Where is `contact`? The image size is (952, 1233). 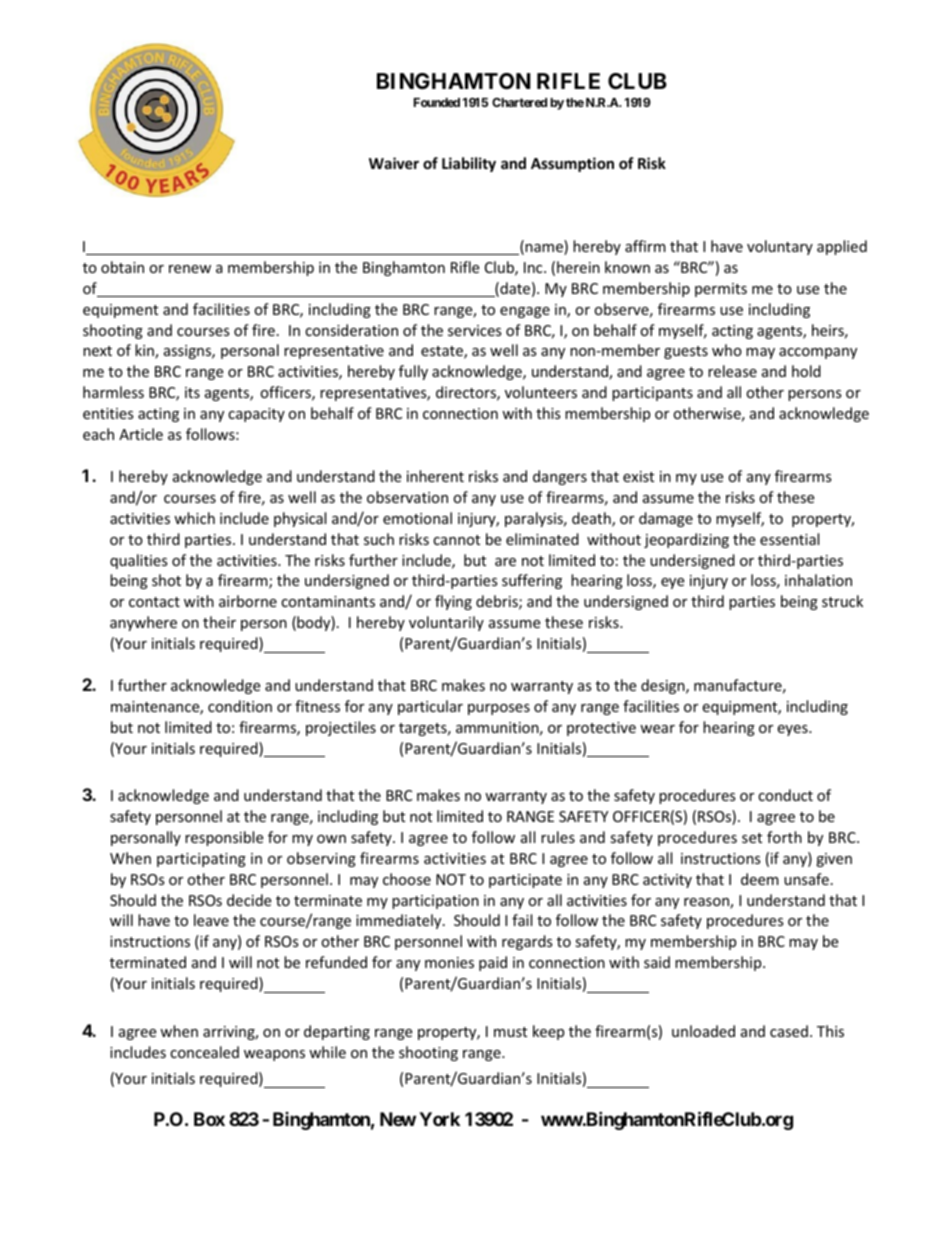 contact is located at coordinates (154, 602).
